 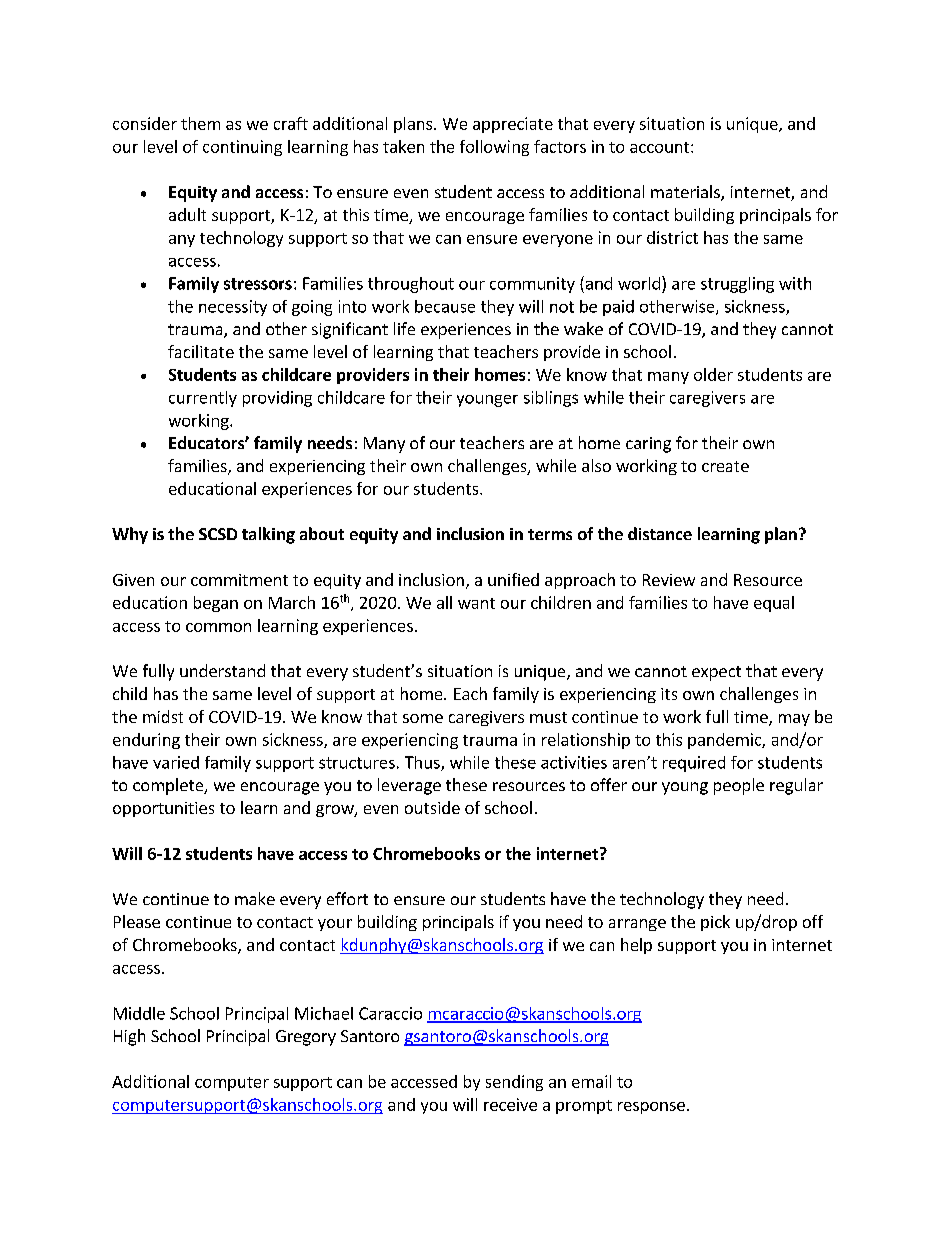 I want to click on High, so click(x=129, y=1037).
